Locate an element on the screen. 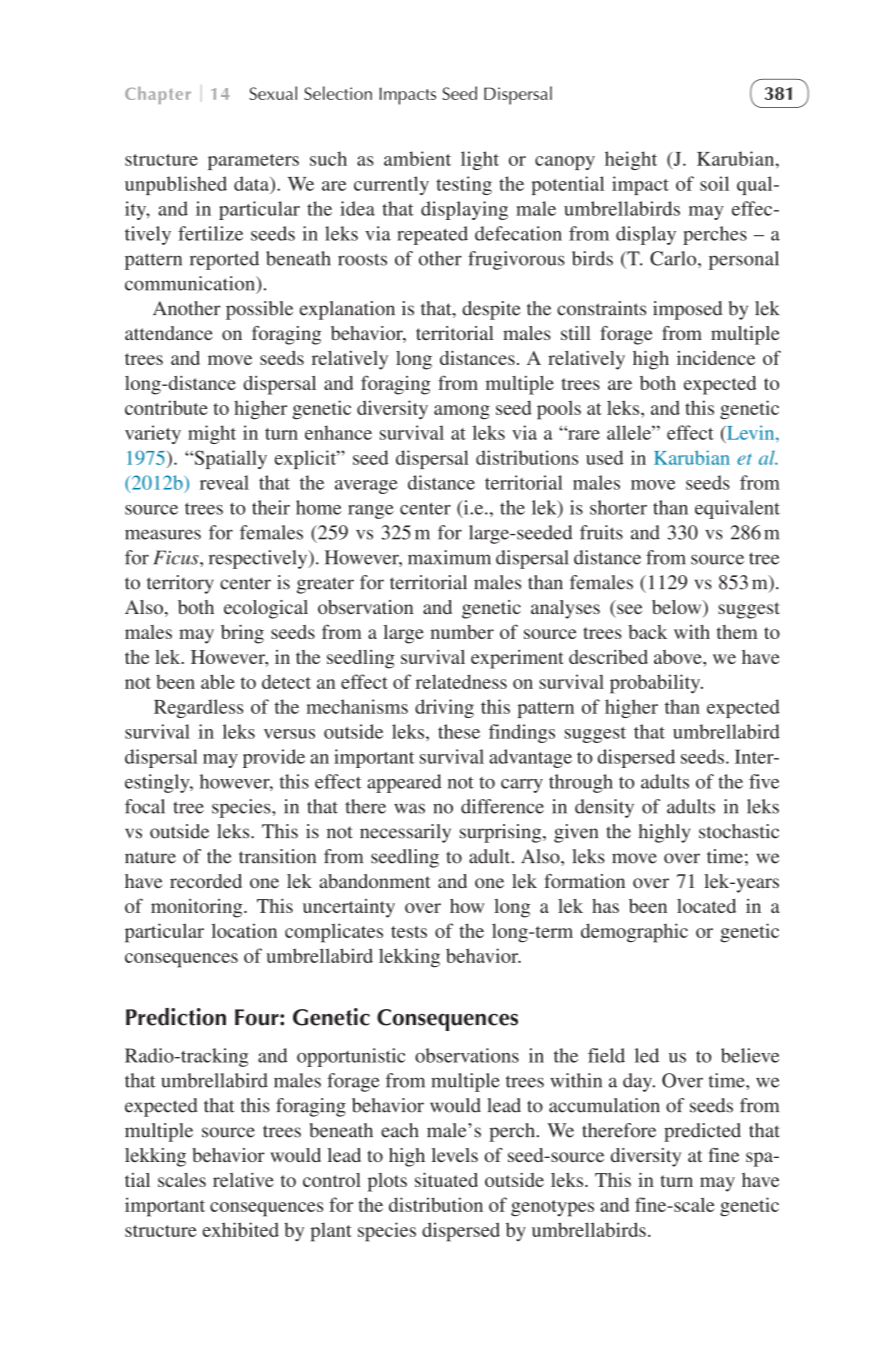  able is located at coordinates (218, 681).
